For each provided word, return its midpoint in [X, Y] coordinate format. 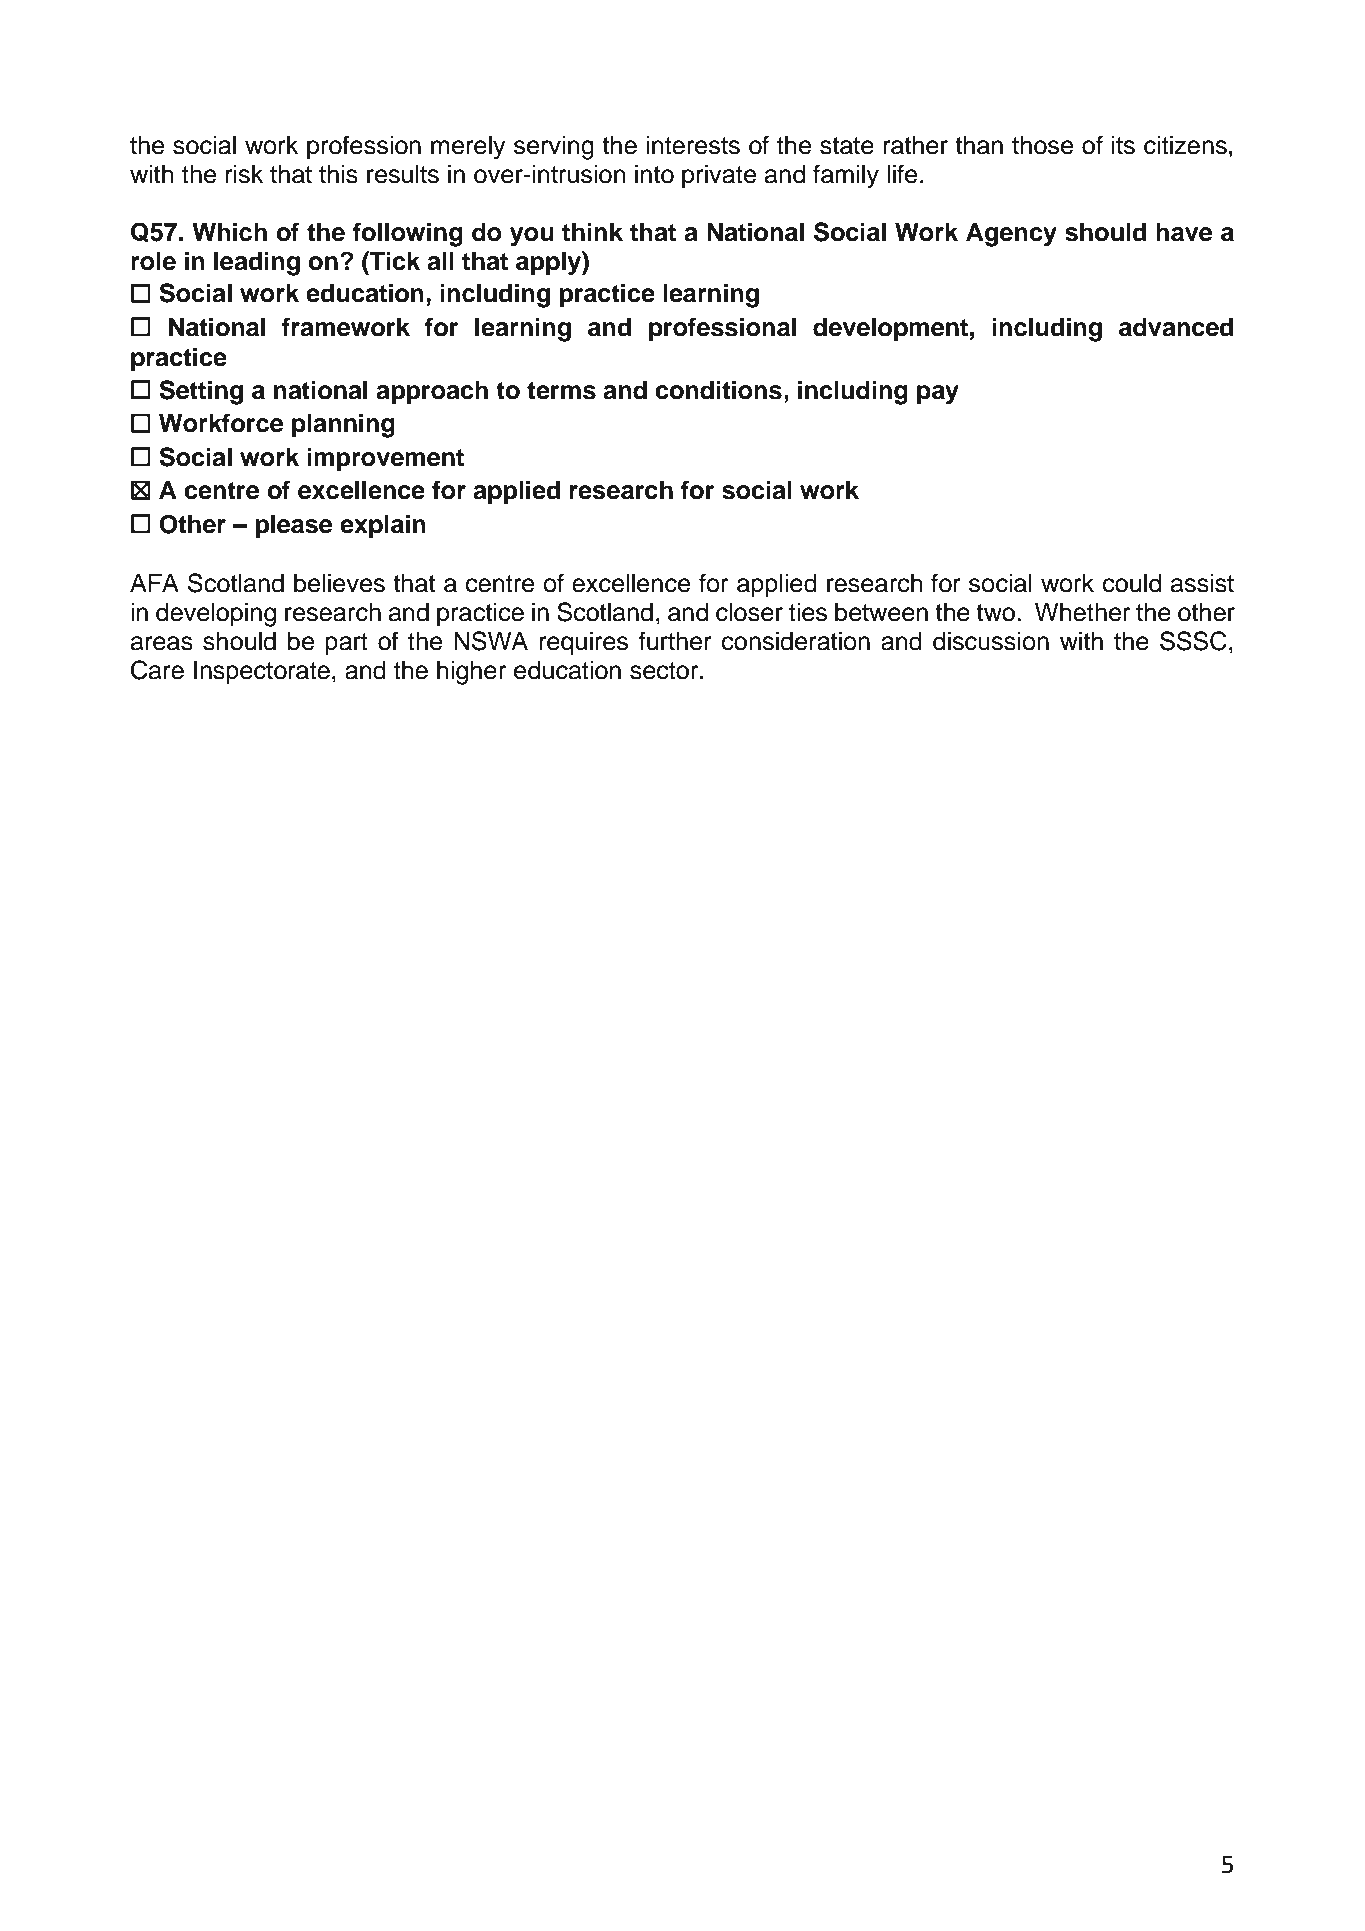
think [592, 231]
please [293, 526]
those [1042, 145]
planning [343, 425]
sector [665, 671]
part [346, 644]
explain [383, 526]
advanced [1176, 327]
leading [257, 263]
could [1132, 583]
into [654, 174]
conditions [718, 390]
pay [938, 395]
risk [244, 174]
